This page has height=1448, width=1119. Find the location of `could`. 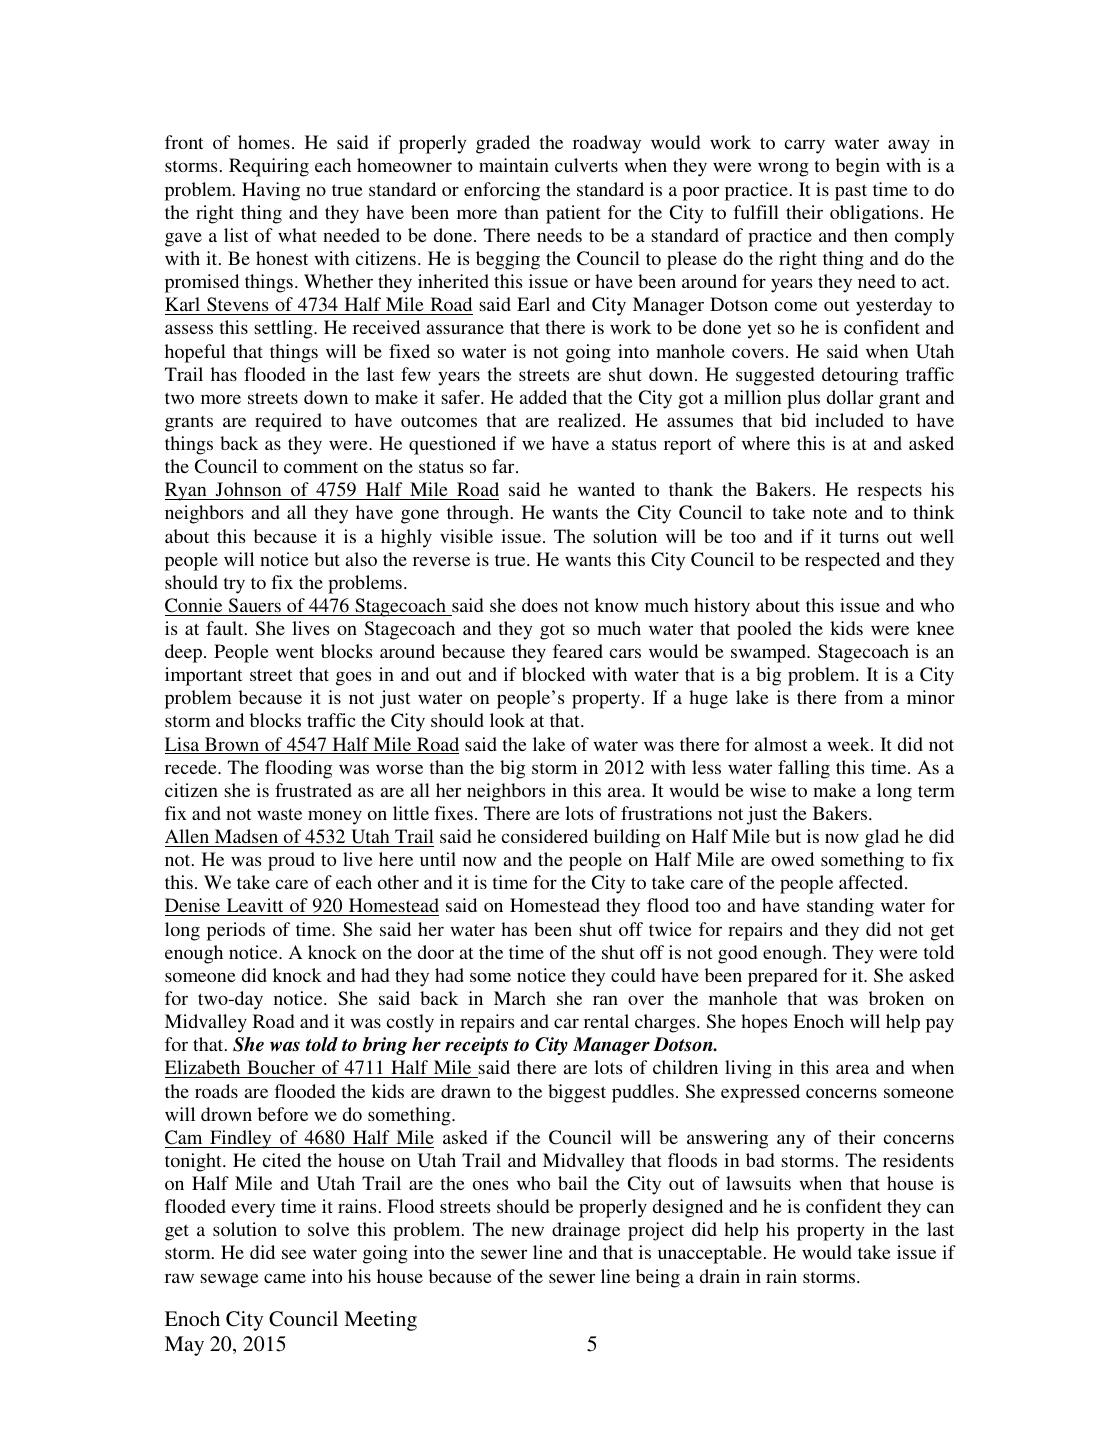

could is located at coordinates (633, 975).
